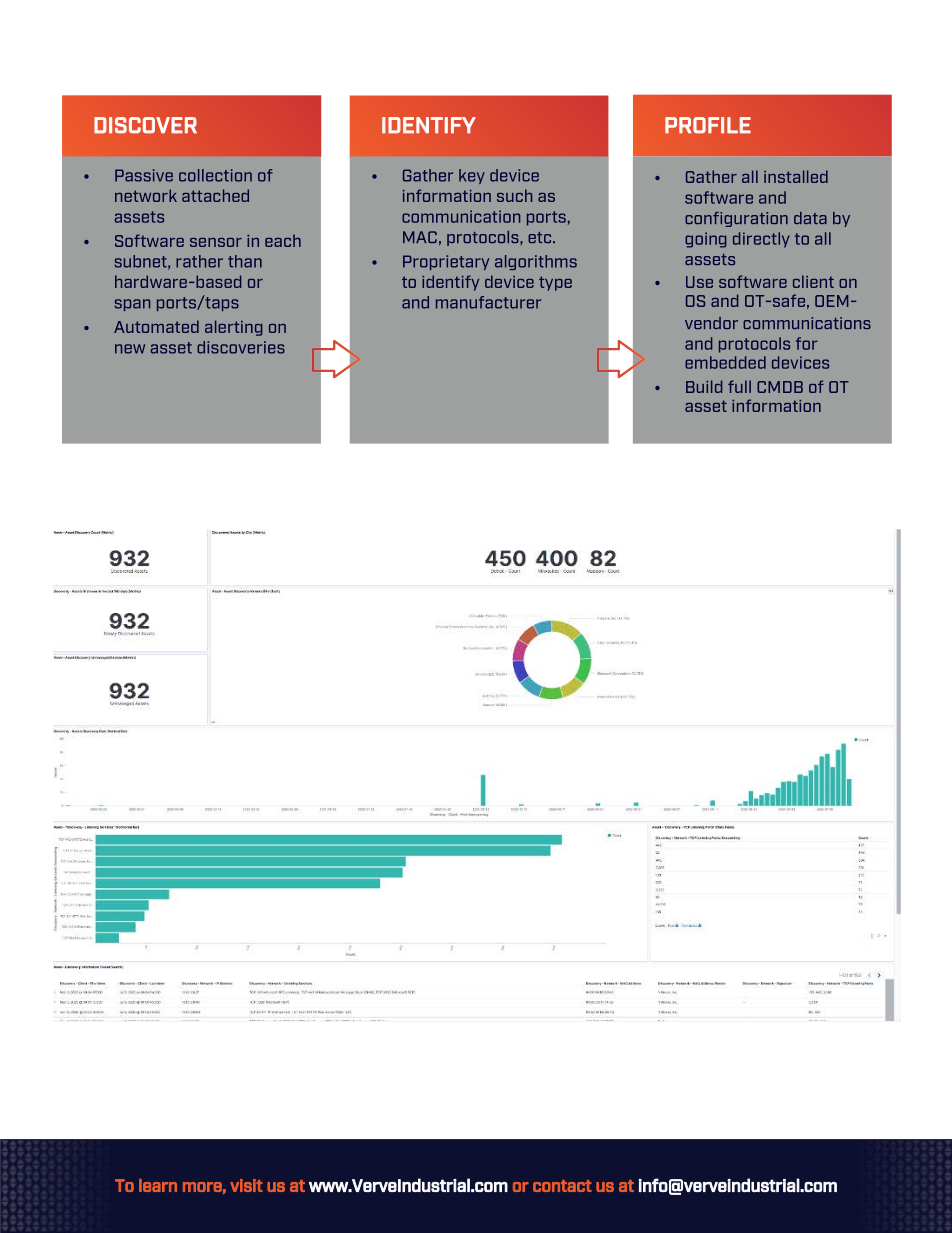 Image resolution: width=952 pixels, height=1233 pixels. Describe the element at coordinates (739, 386) in the document. I see `full` at that location.
